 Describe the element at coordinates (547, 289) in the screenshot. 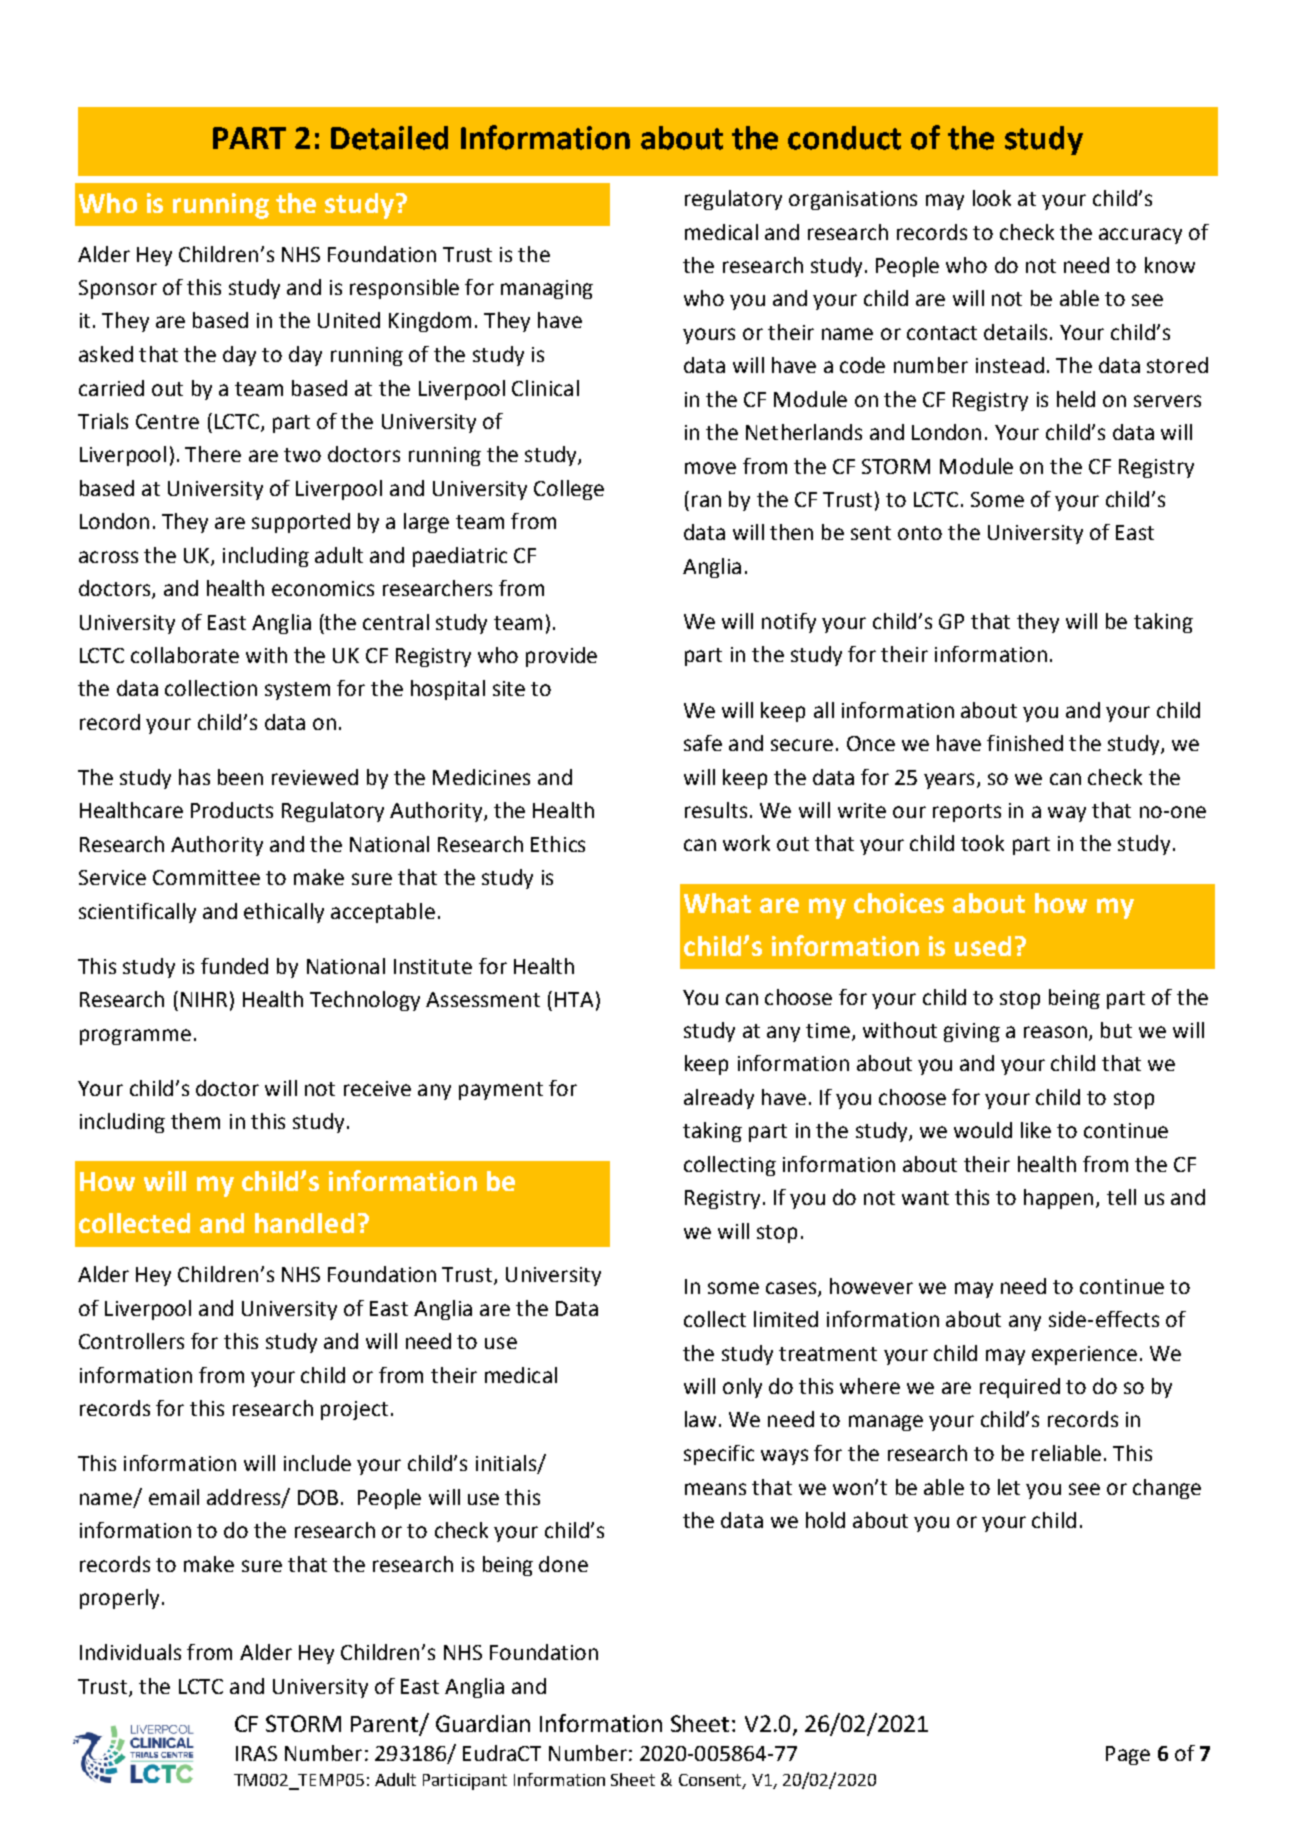

I see `managing` at that location.
